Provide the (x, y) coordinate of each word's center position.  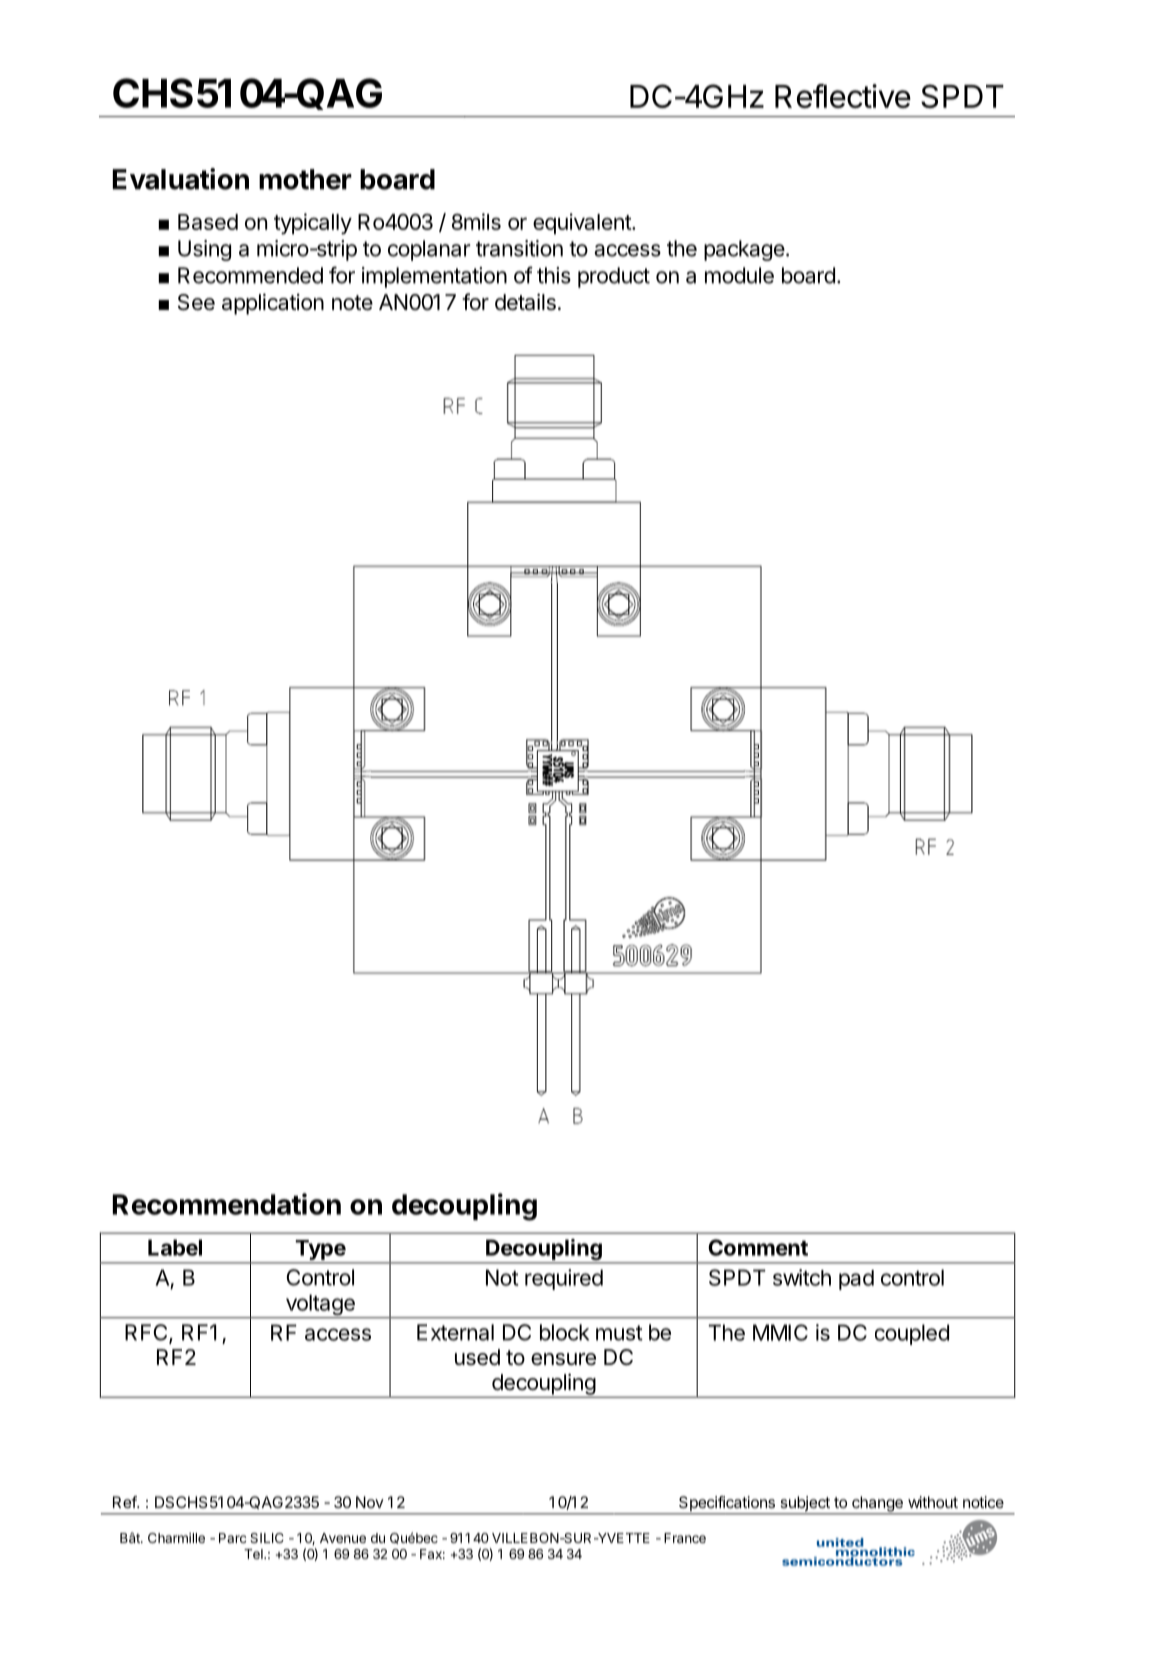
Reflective (843, 96)
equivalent (583, 223)
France (685, 1538)
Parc (232, 1538)
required (564, 1279)
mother (305, 179)
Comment (758, 1247)
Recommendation (227, 1204)
